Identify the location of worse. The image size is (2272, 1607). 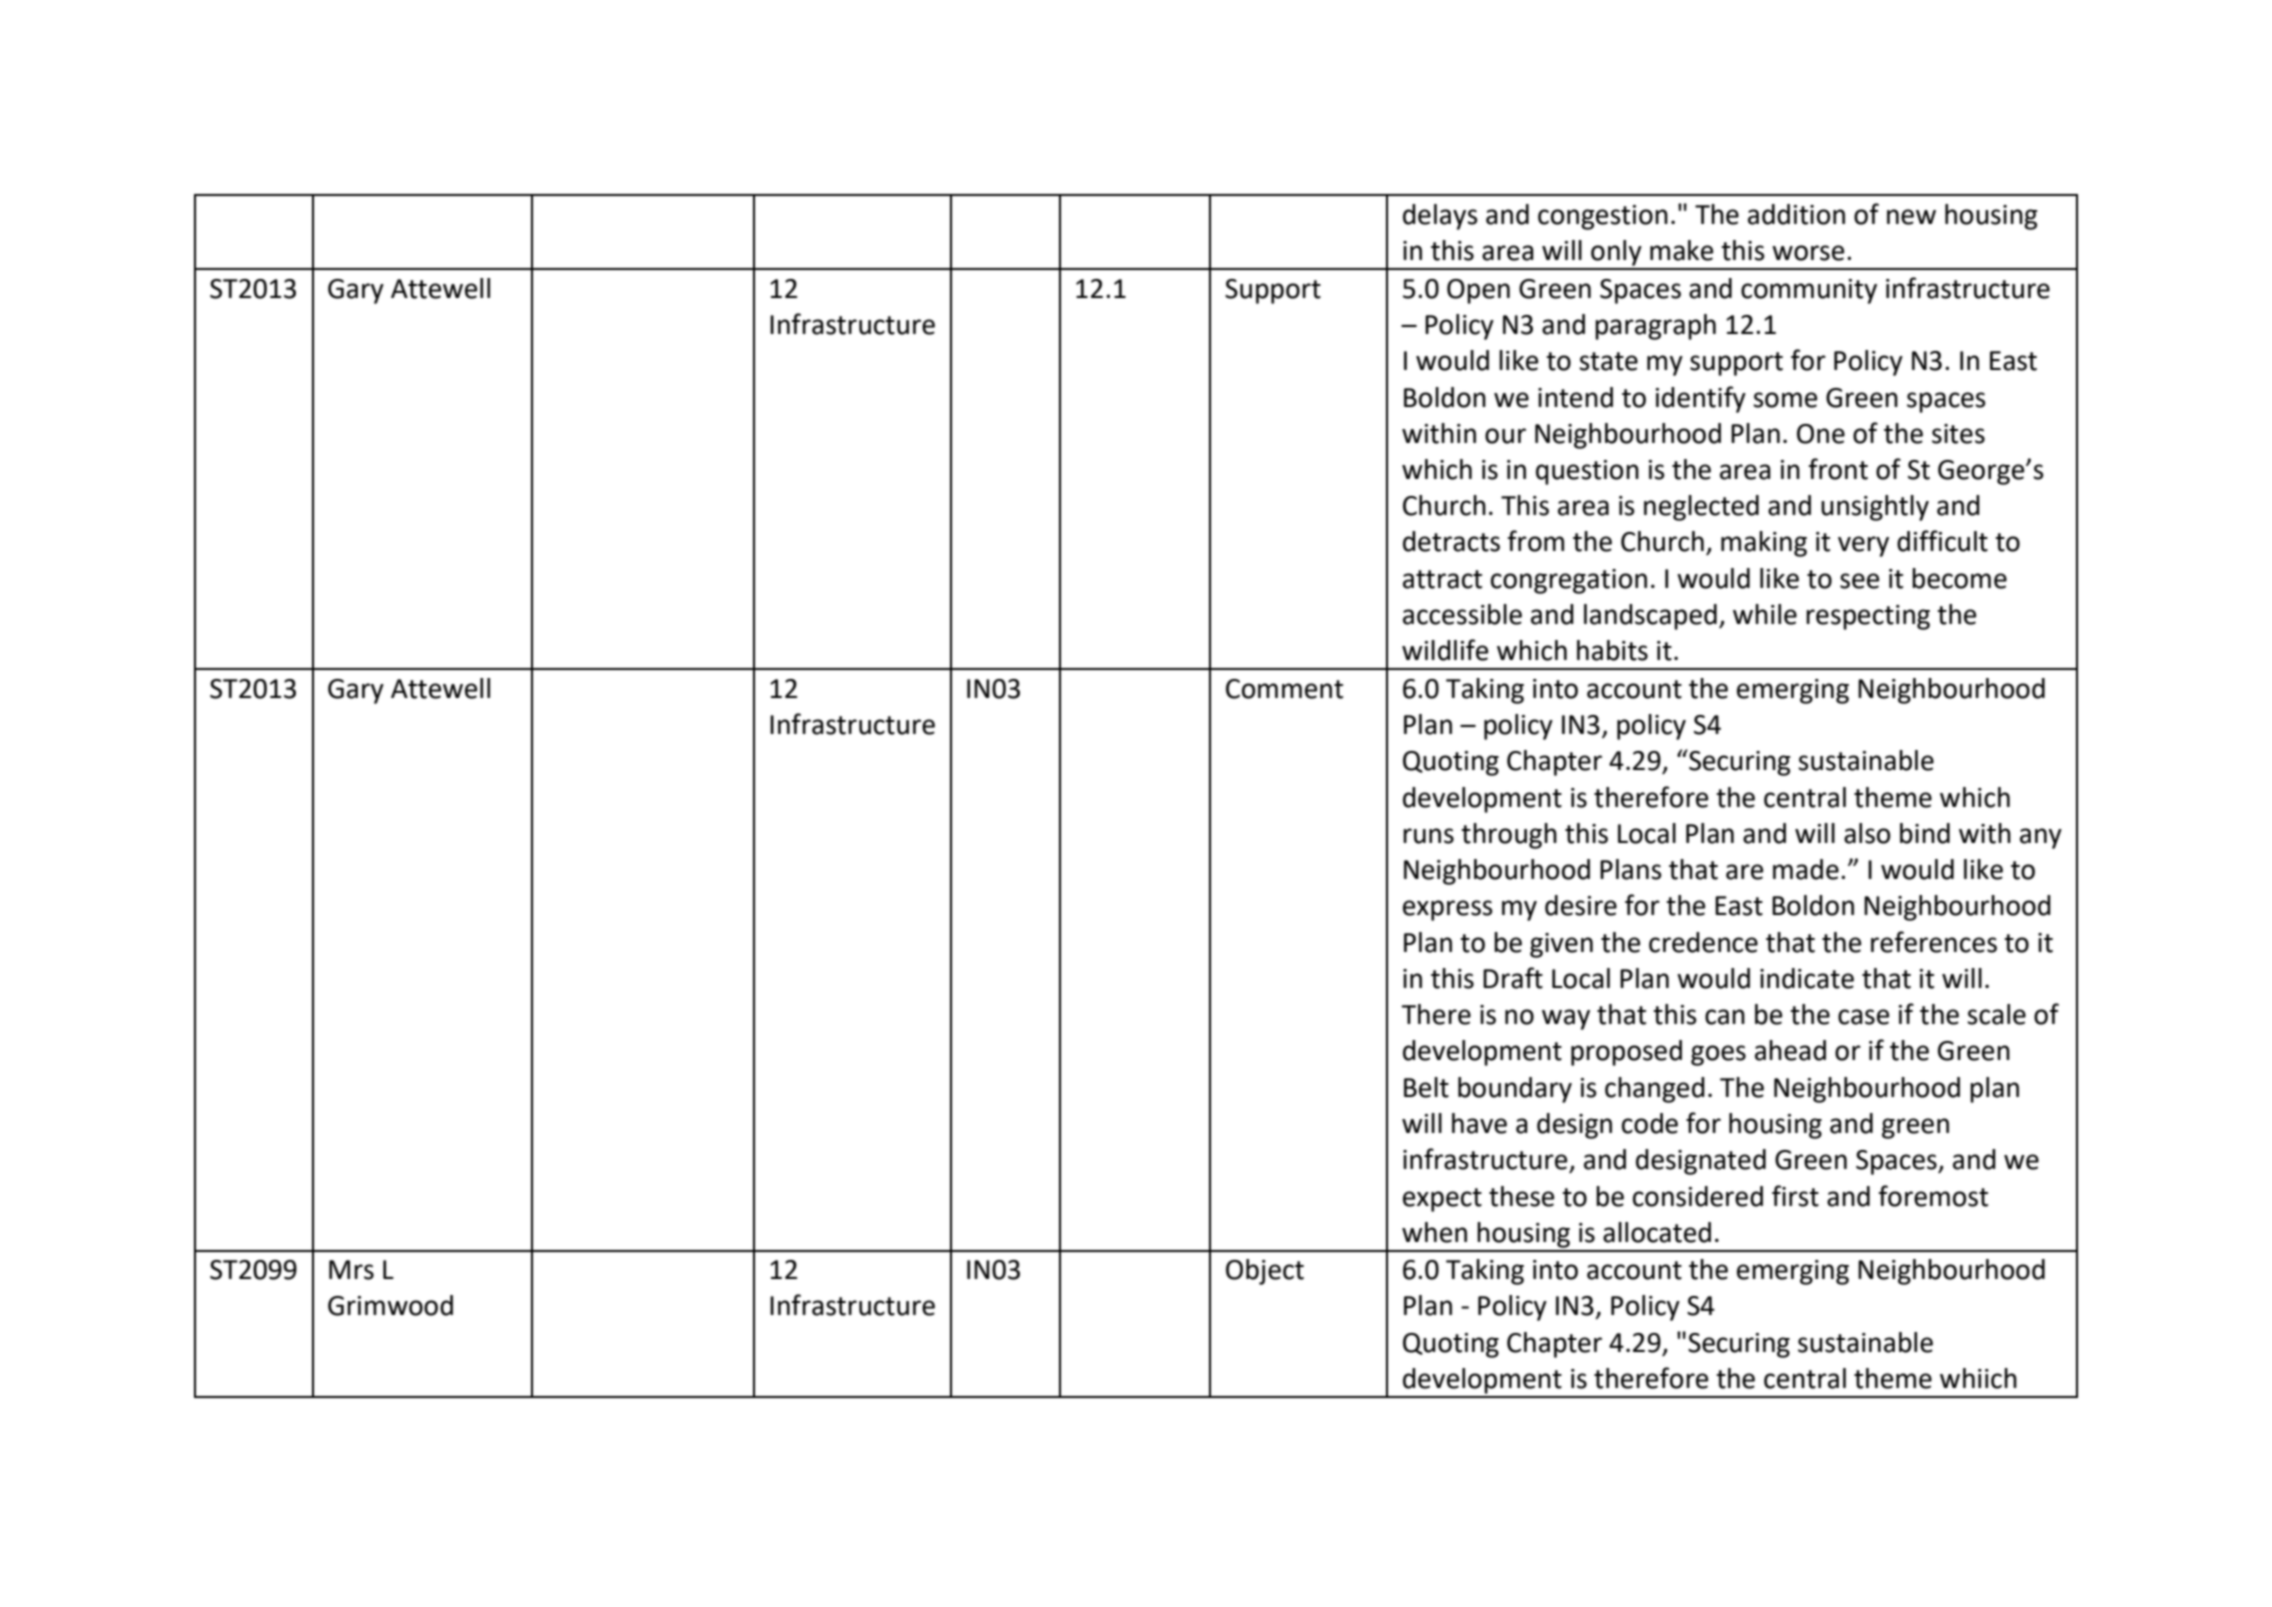
(1808, 253).
